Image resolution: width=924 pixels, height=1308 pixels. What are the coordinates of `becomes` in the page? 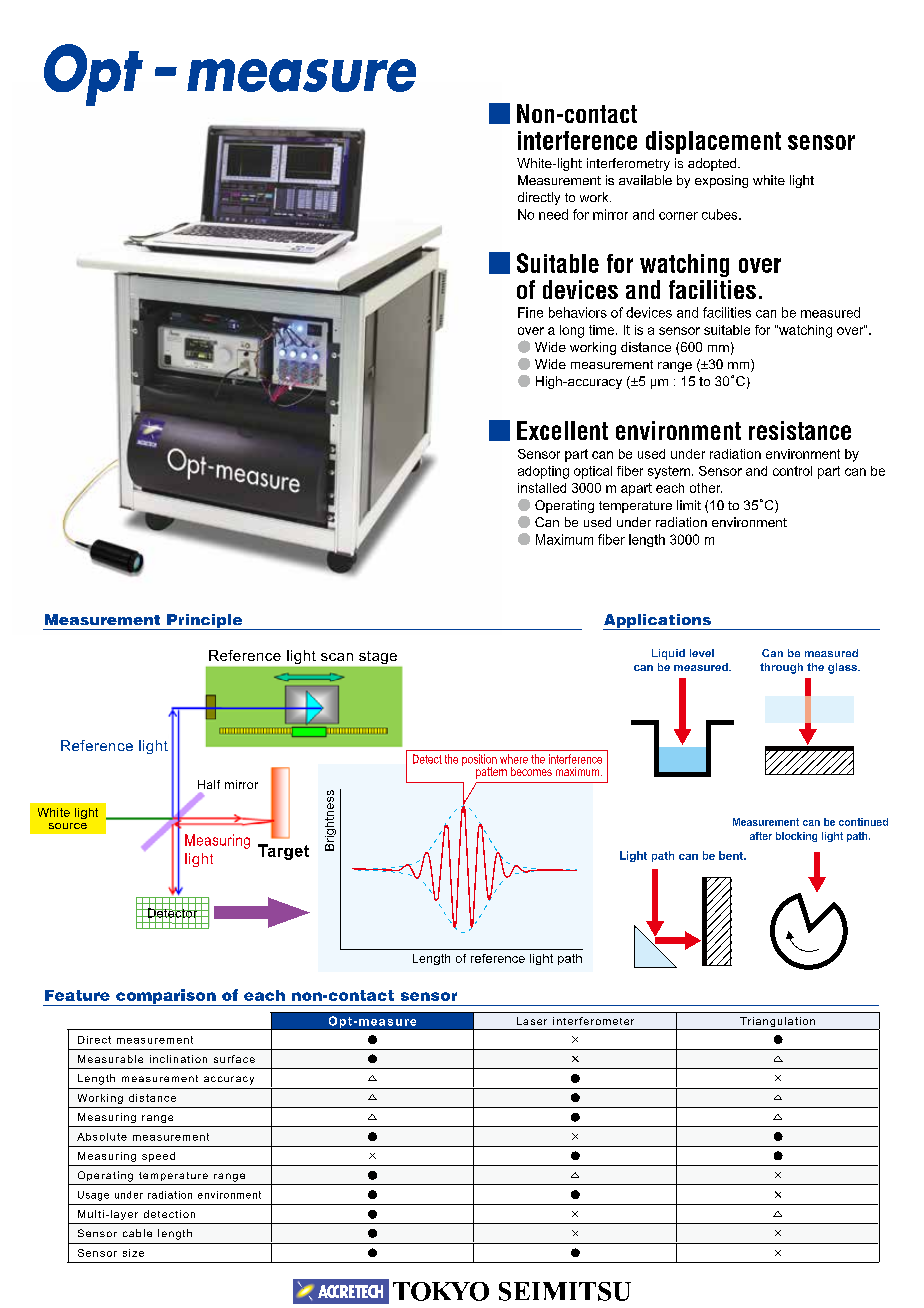 It's located at (531, 771).
